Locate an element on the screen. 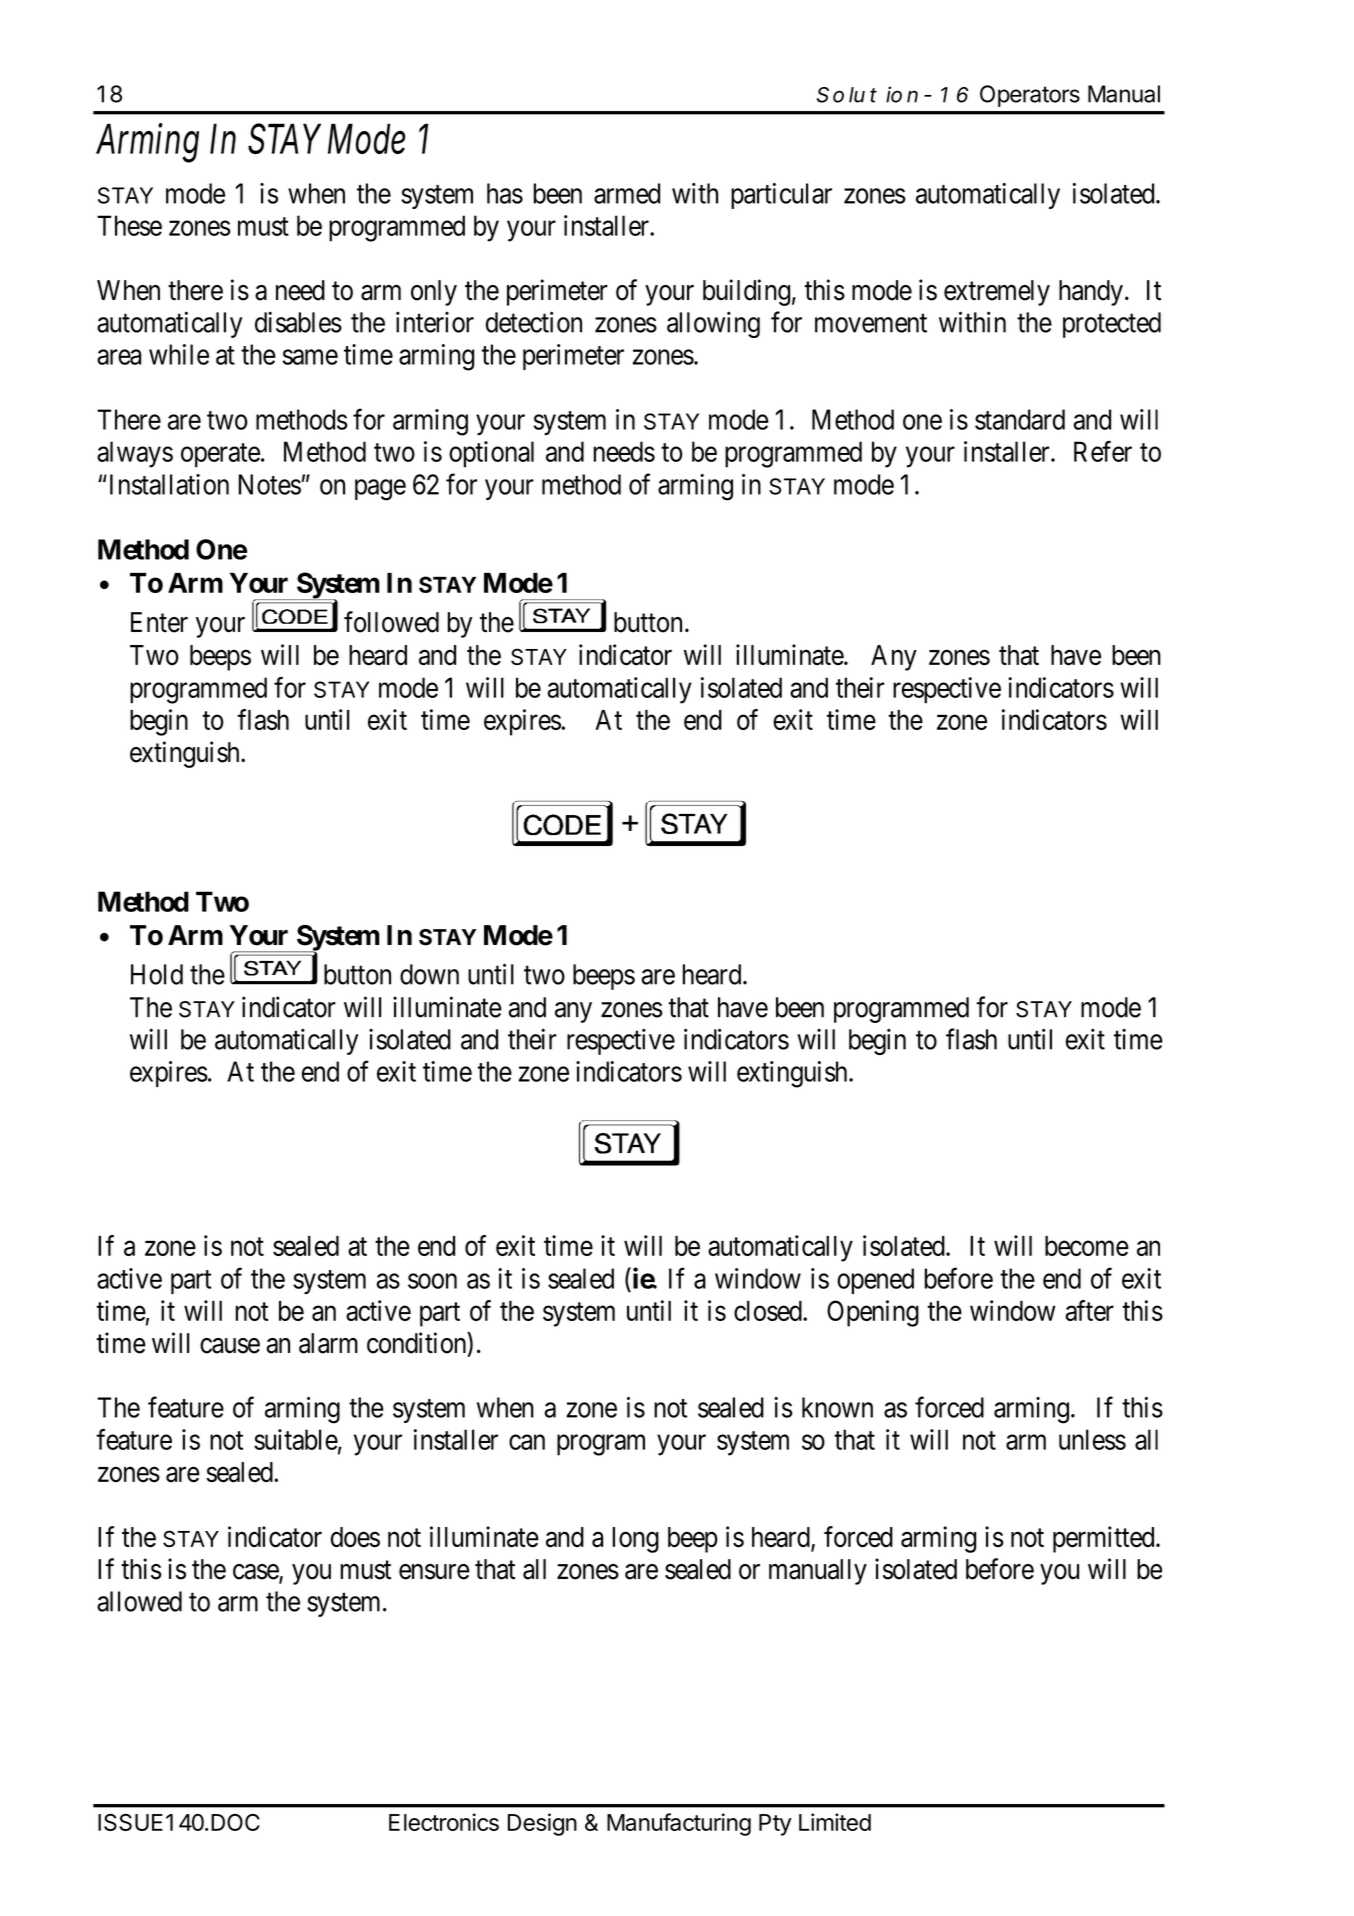  armed is located at coordinates (627, 193).
